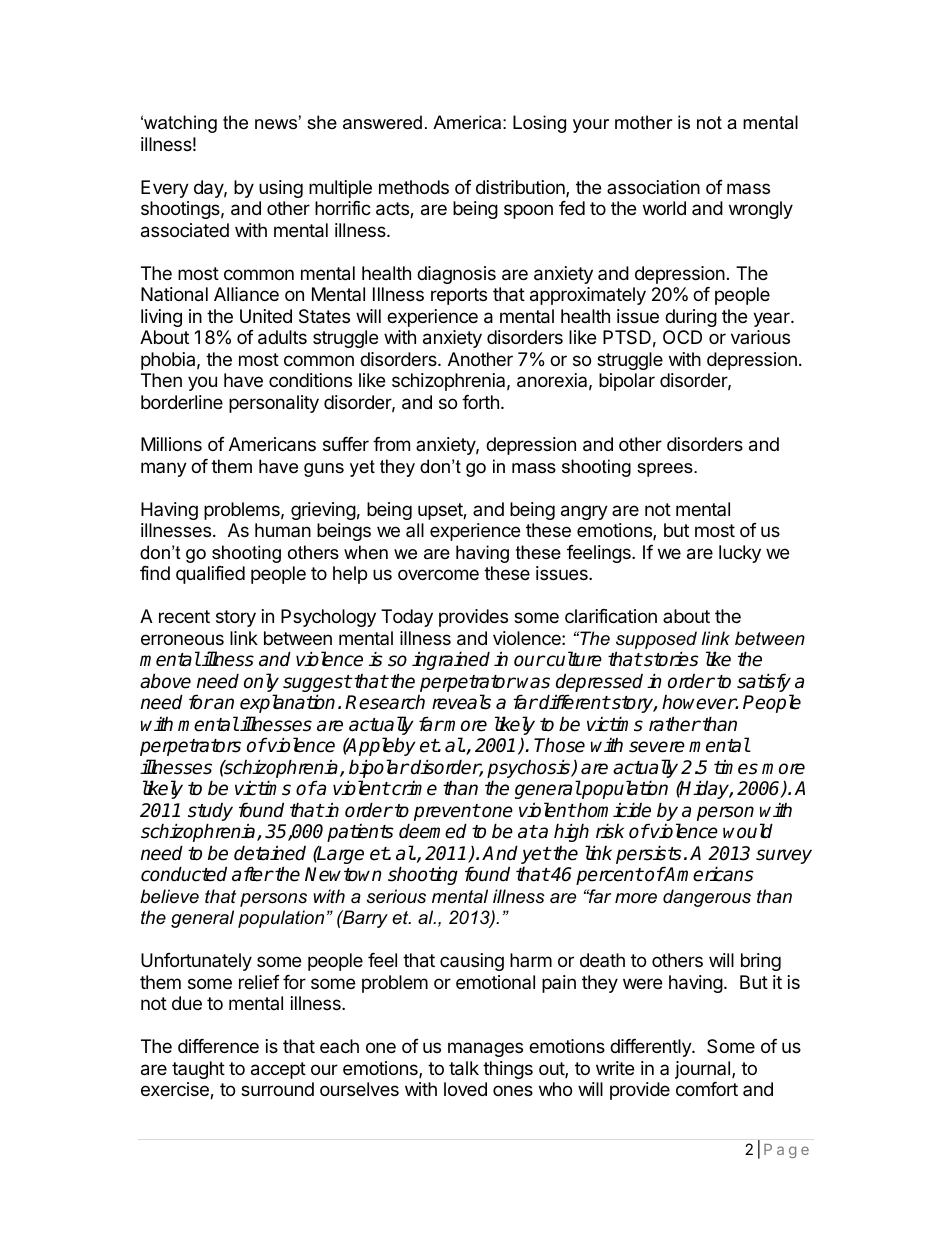 The image size is (952, 1233). Describe the element at coordinates (521, 188) in the document. I see `distribution` at that location.
